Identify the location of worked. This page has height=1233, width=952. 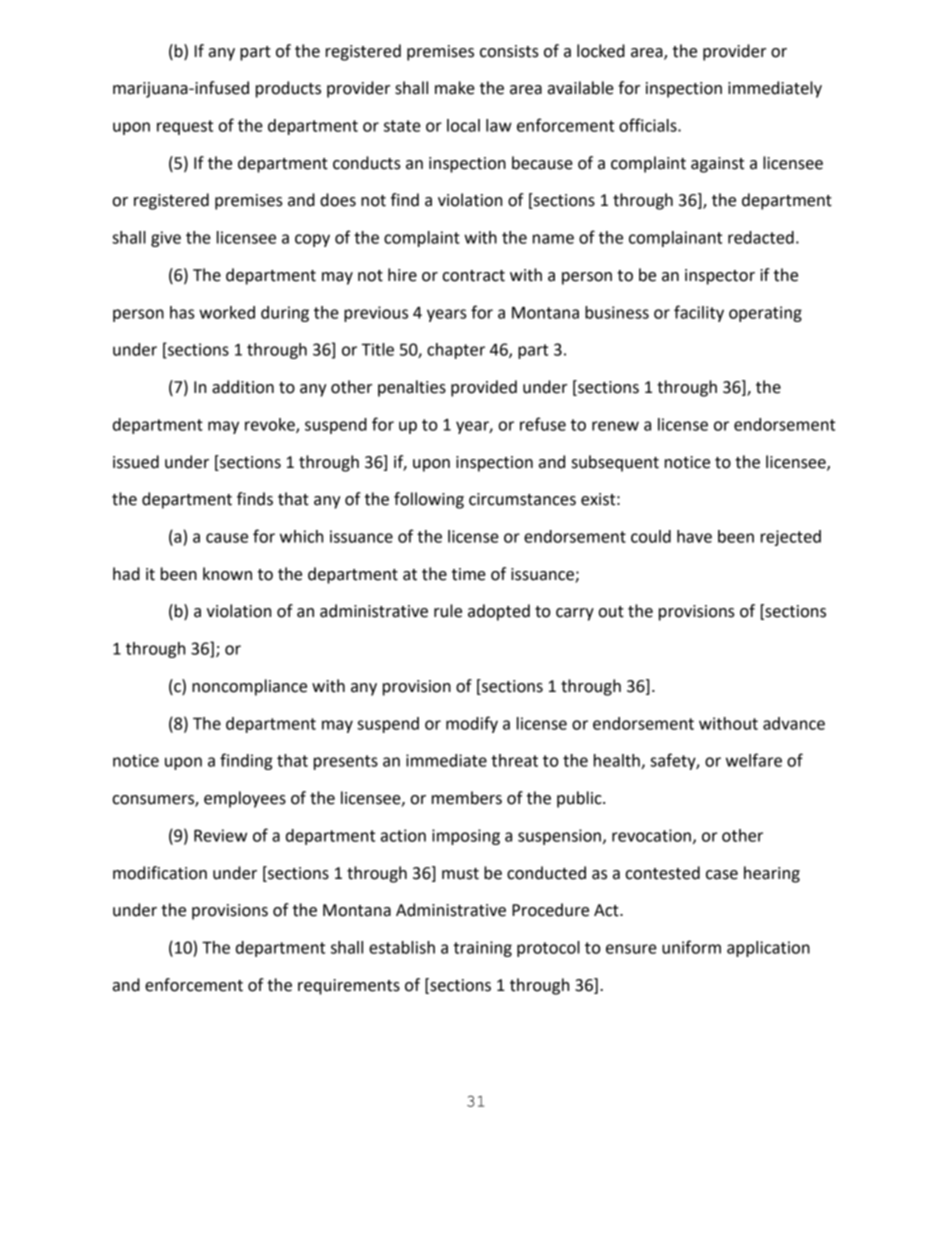
(227, 312).
